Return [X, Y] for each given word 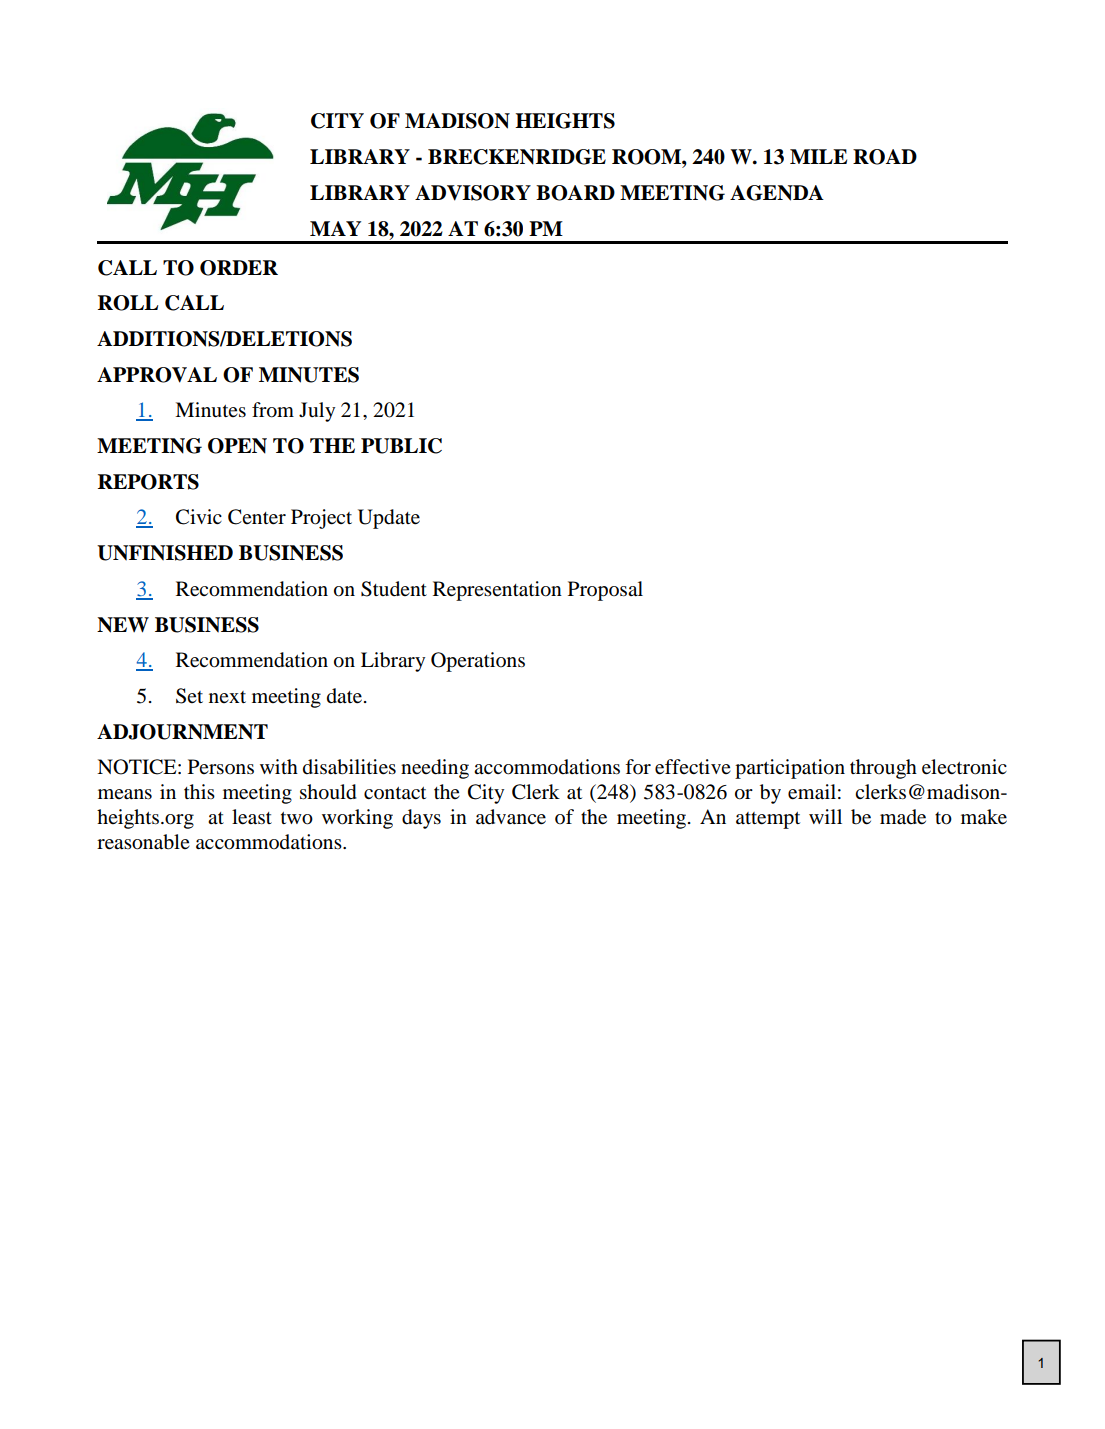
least [252, 817]
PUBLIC [401, 446]
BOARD [575, 193]
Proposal [605, 591]
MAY [335, 228]
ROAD [885, 157]
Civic [199, 517]
